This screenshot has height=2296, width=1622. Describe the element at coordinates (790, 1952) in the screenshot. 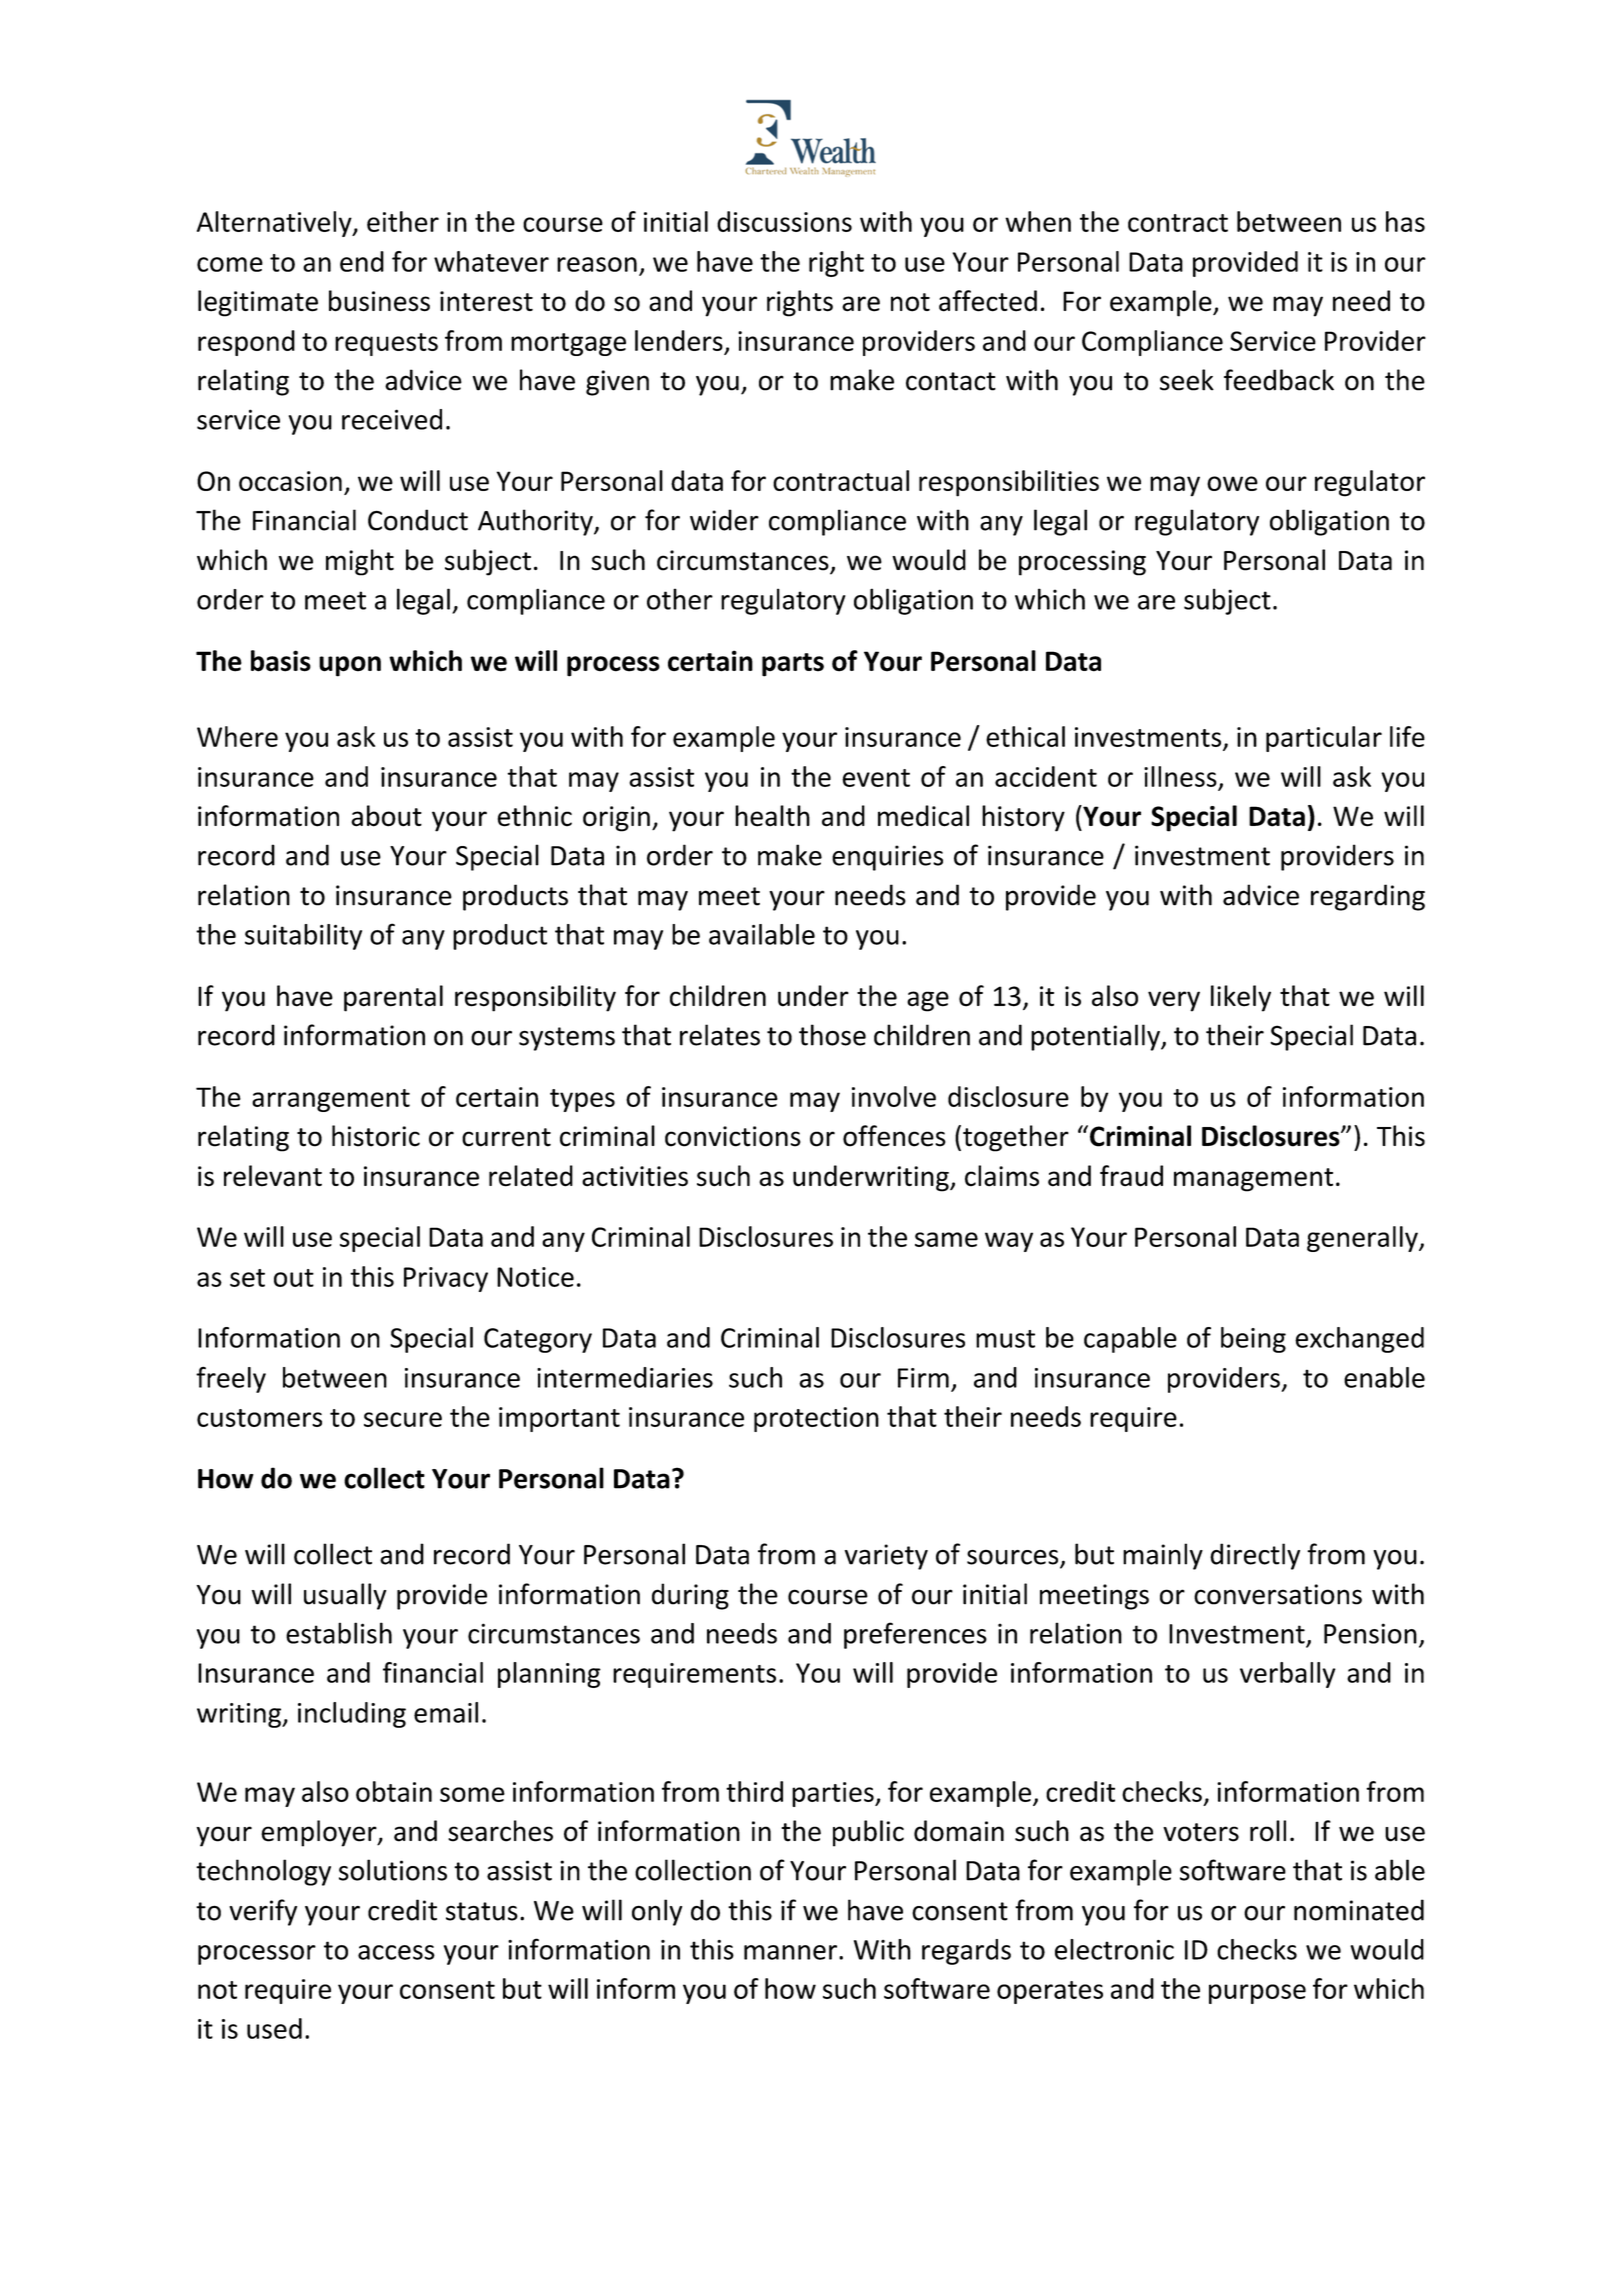

I see `manner` at that location.
